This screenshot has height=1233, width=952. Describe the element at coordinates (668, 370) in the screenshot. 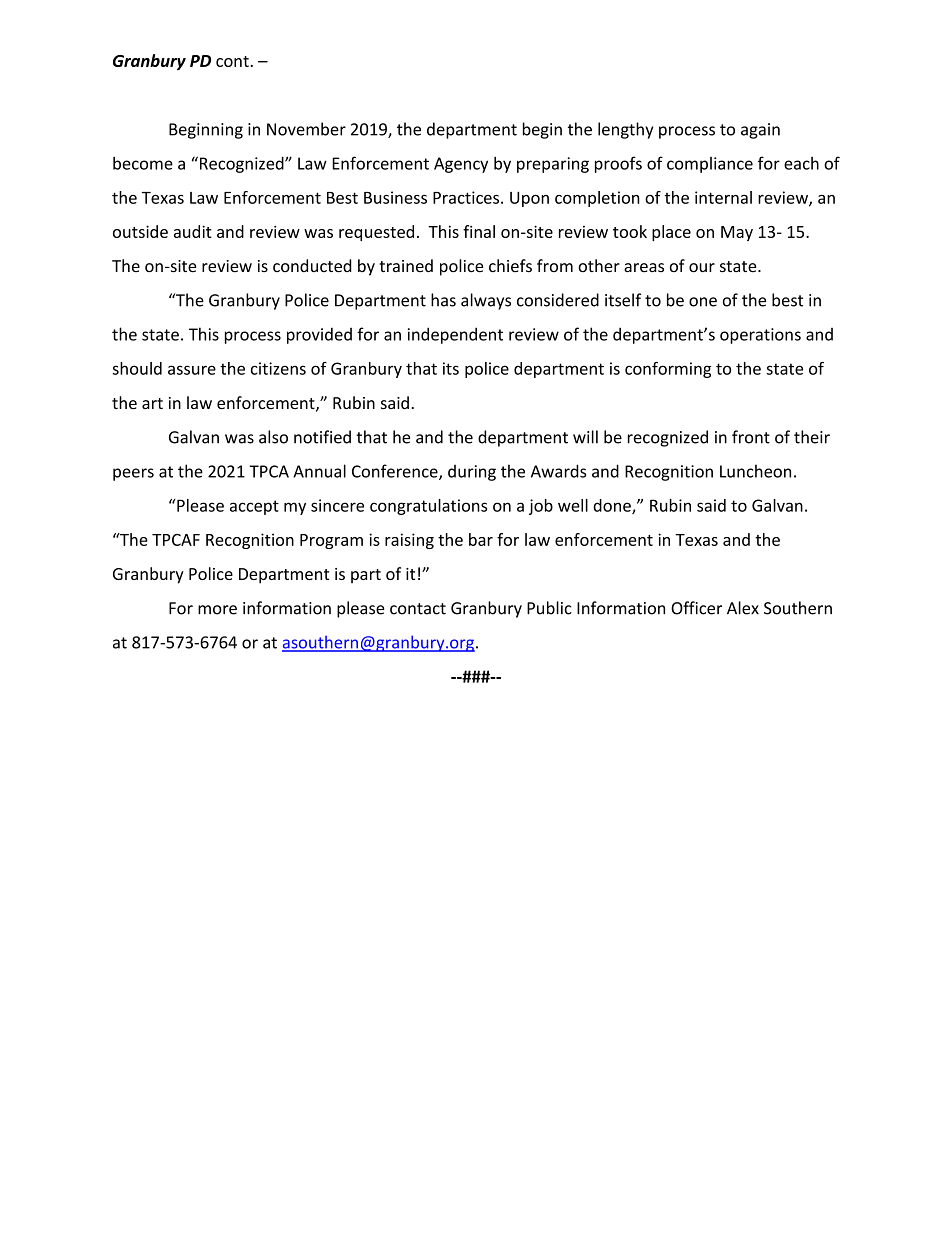

I see `conforming` at that location.
